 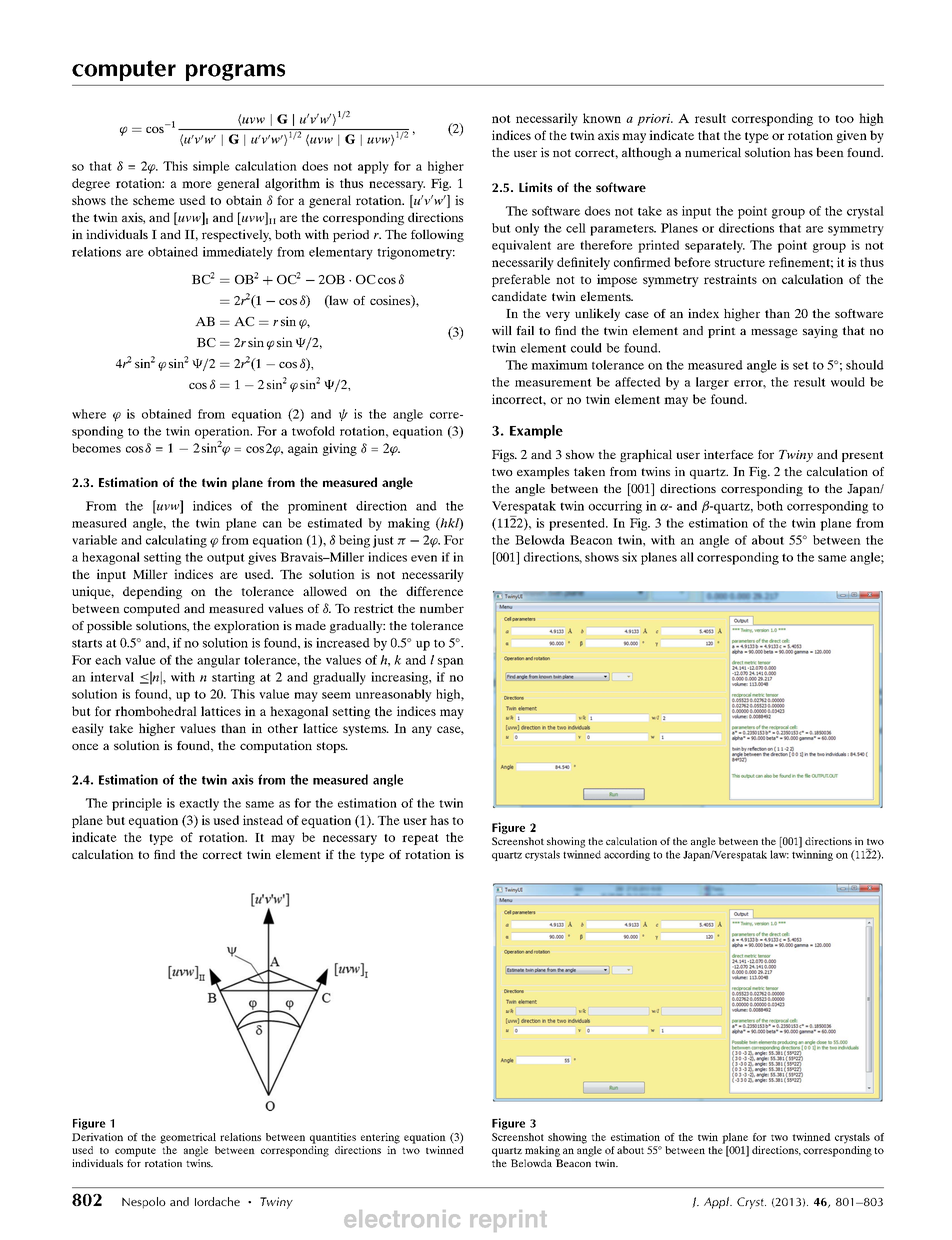 What do you see at coordinates (535, 187) in the screenshot?
I see `Limits` at bounding box center [535, 187].
